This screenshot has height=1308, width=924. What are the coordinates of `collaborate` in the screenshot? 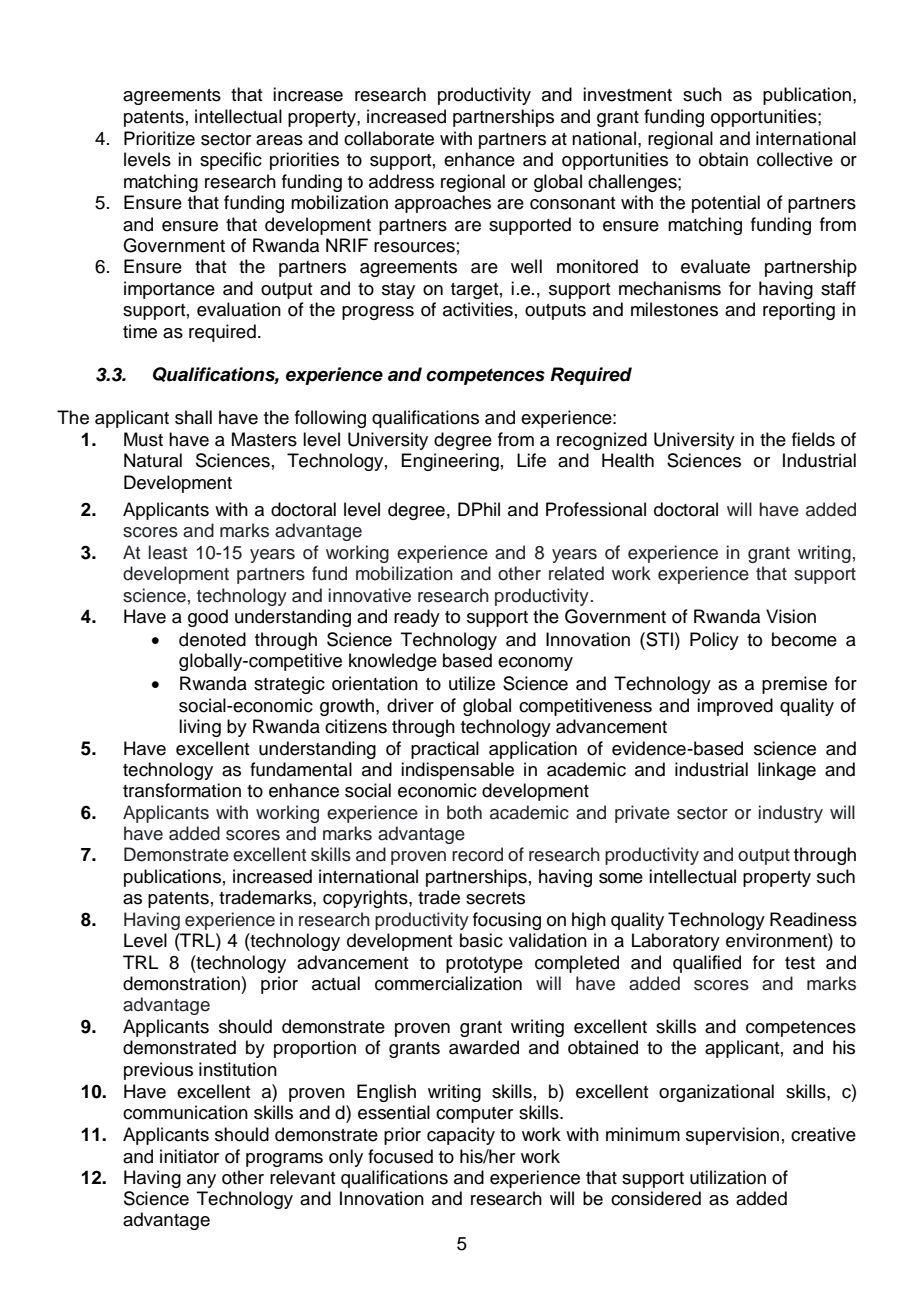 It's located at (389, 138).
